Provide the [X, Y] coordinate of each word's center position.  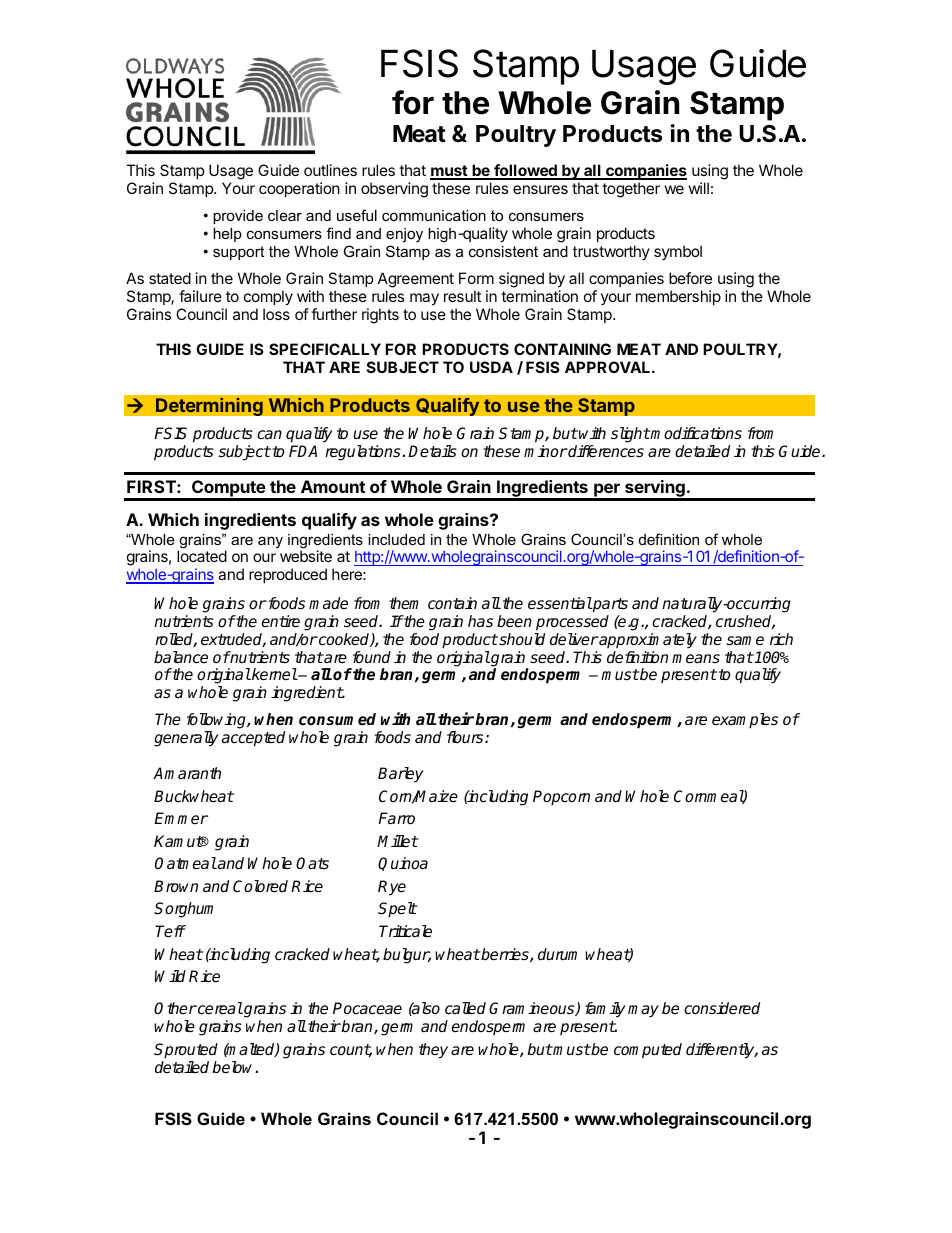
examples [745, 721]
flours [466, 737]
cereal [219, 1008]
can [269, 435]
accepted [253, 739]
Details [432, 451]
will [698, 188]
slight [630, 435]
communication [434, 215]
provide [238, 217]
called [465, 1008]
